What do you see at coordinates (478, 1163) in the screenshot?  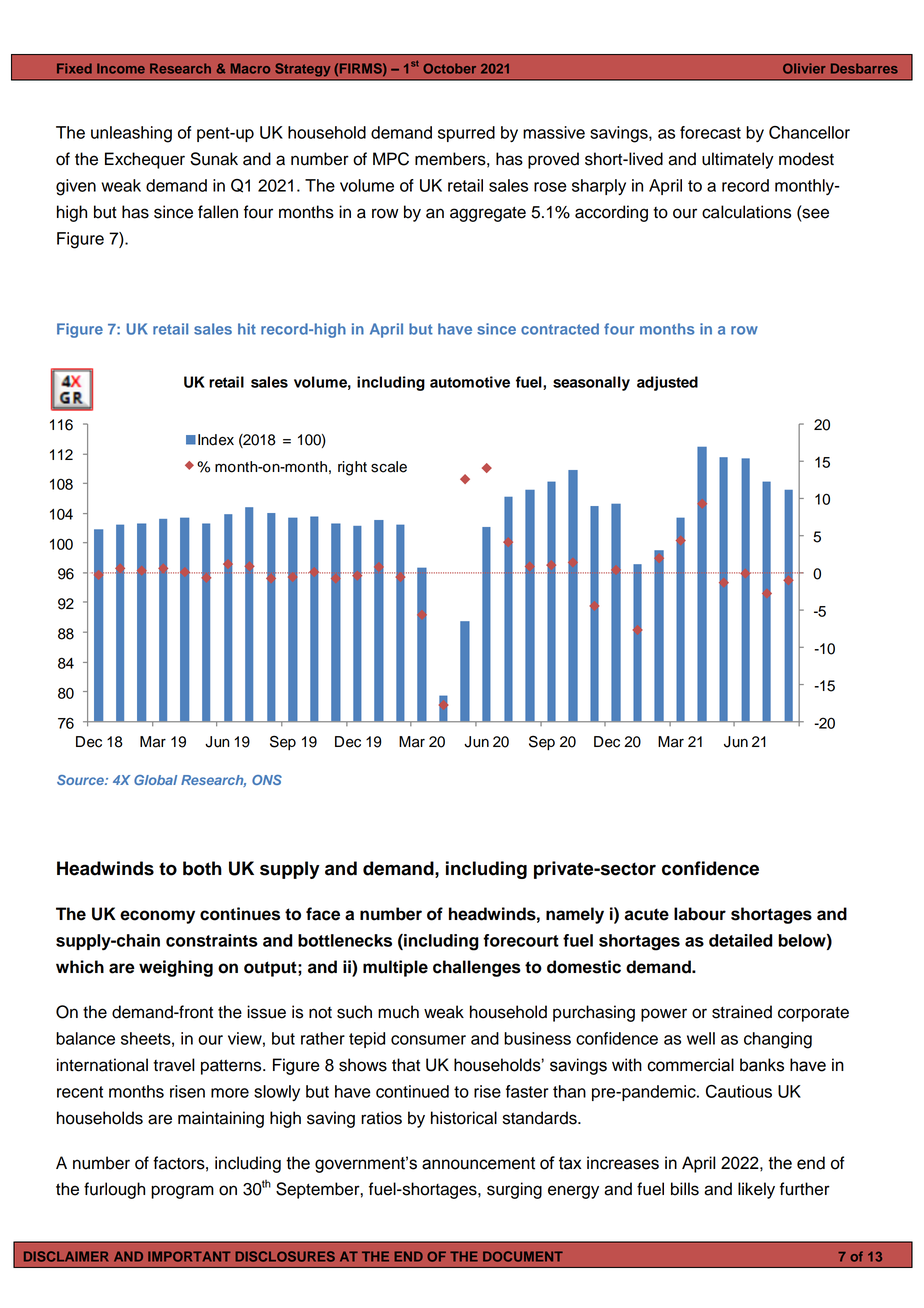 I see `announcement` at bounding box center [478, 1163].
